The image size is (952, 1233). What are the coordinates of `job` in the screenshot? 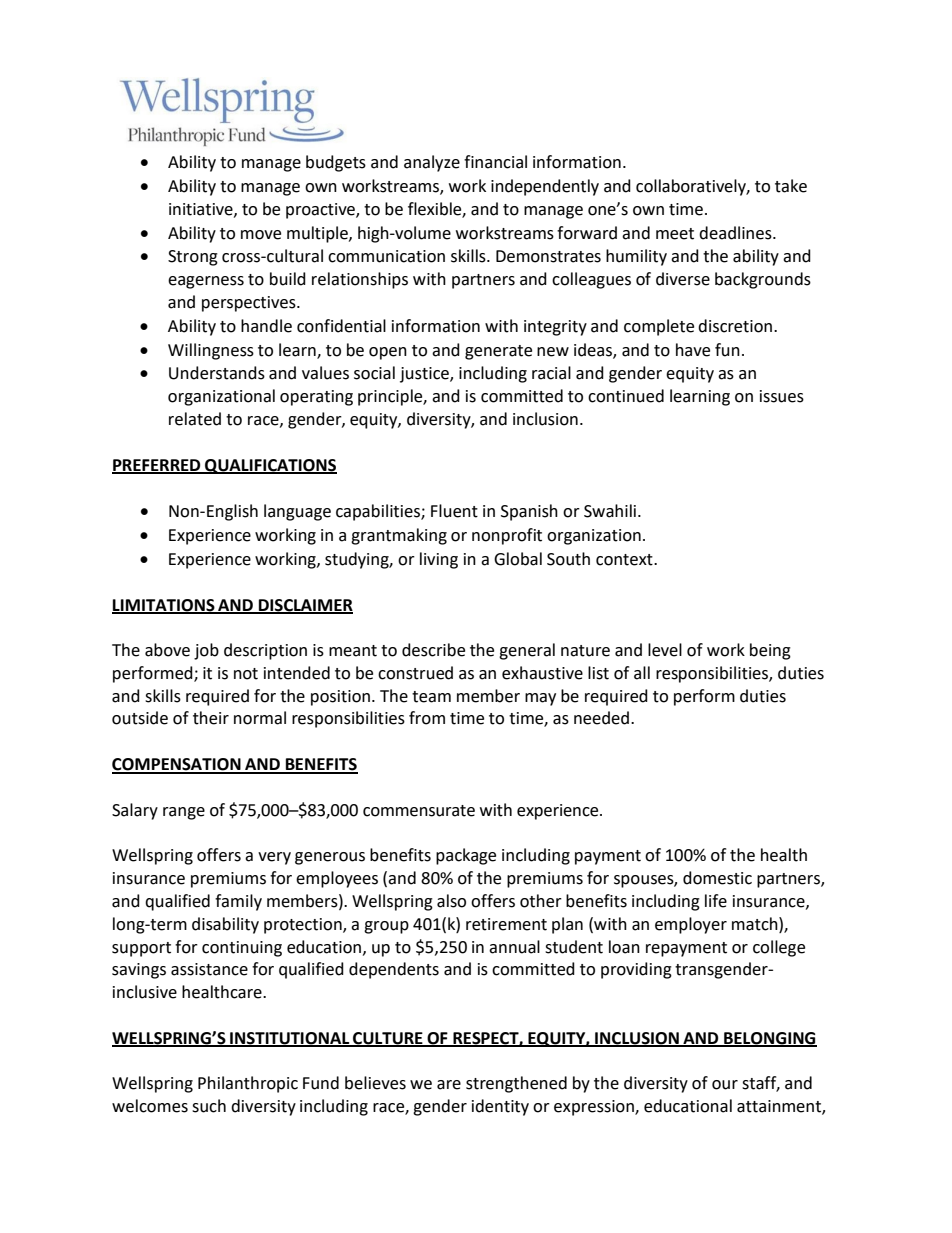 It's located at (206, 651).
